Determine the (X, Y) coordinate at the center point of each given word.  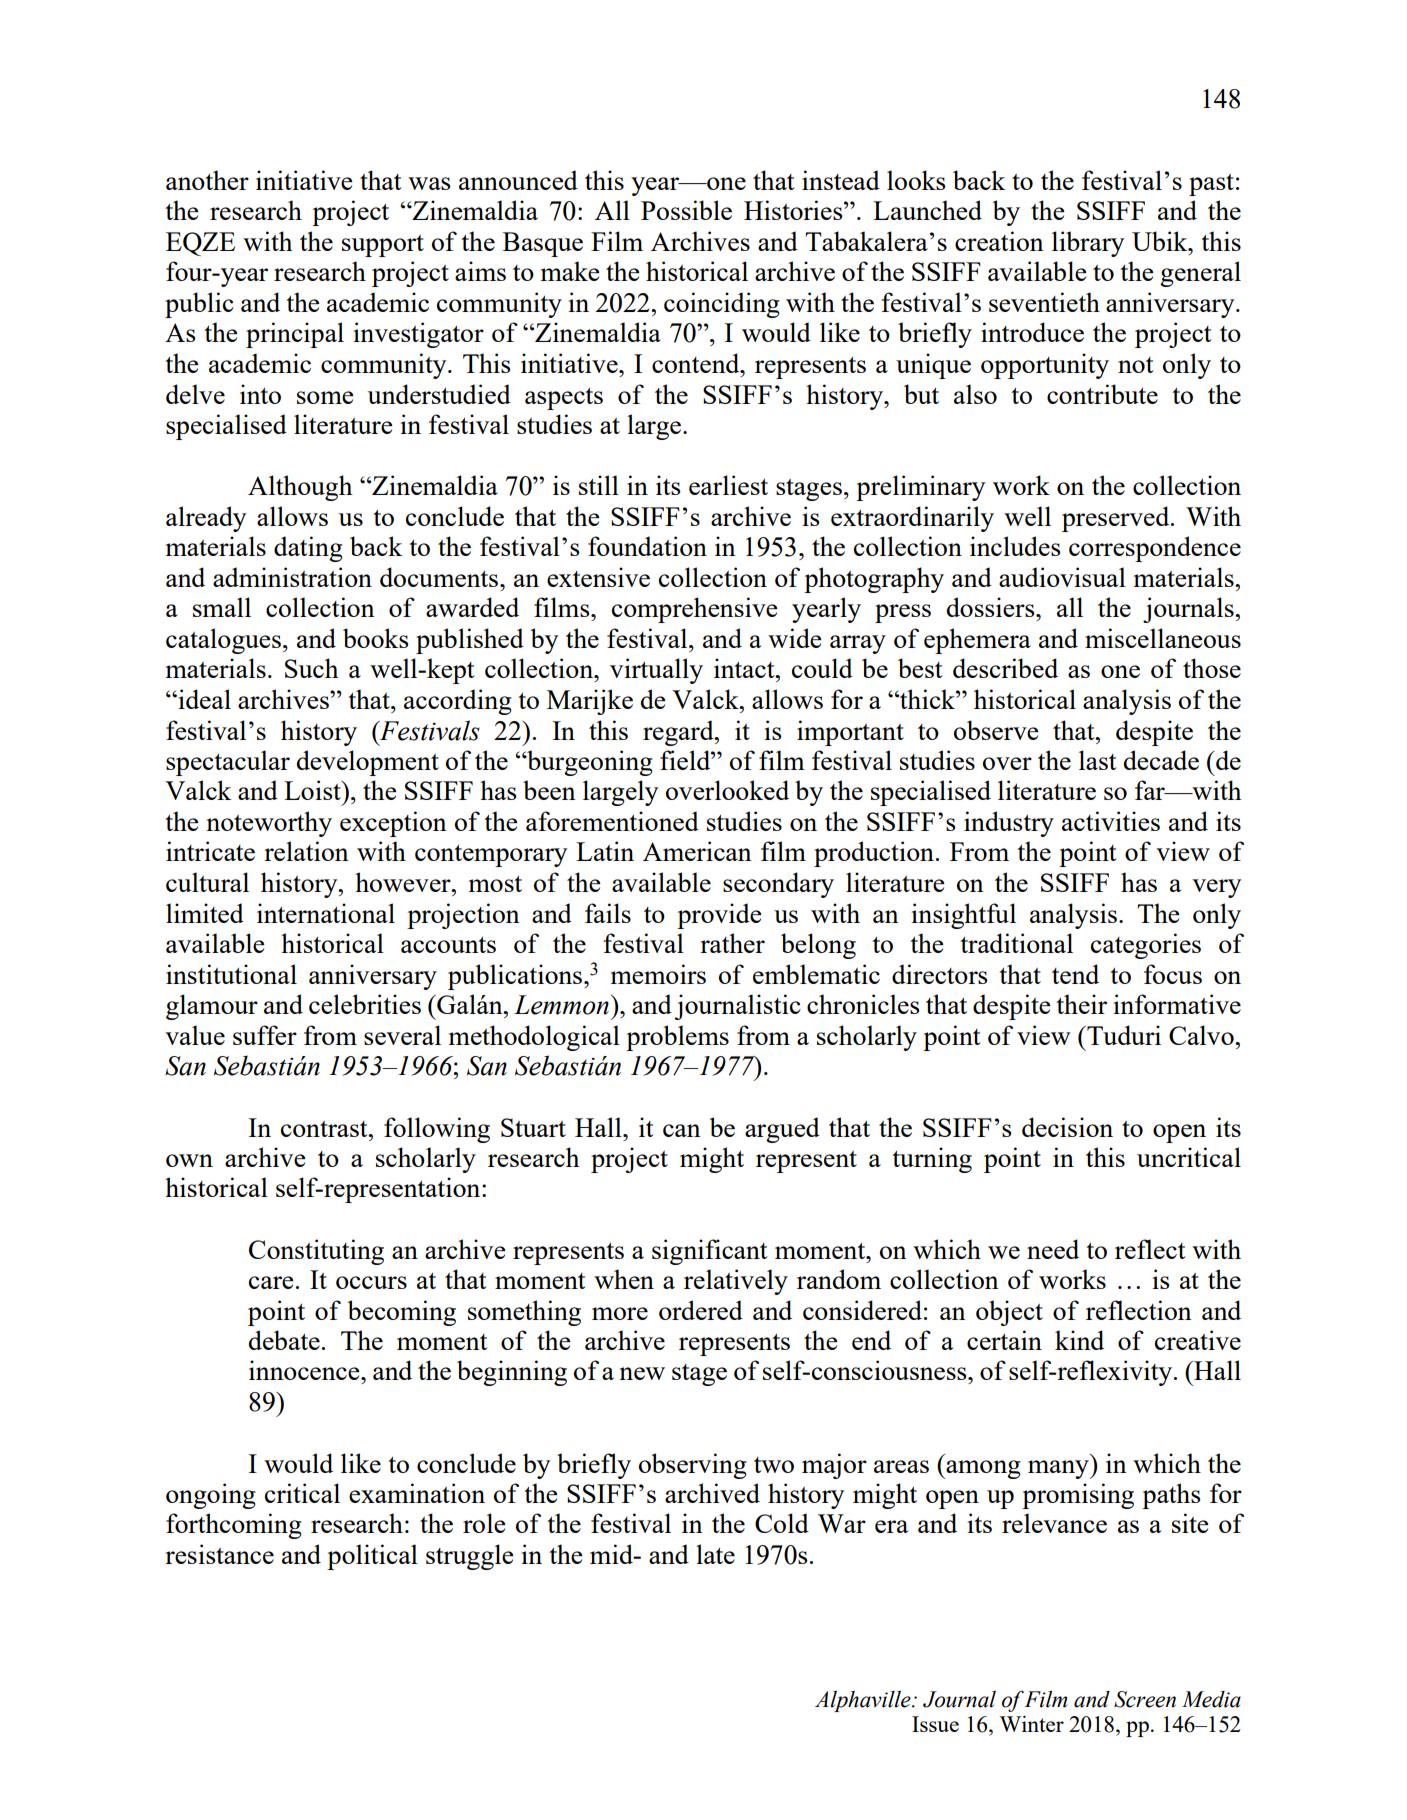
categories (1146, 946)
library (1088, 244)
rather (732, 943)
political (372, 1557)
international (326, 913)
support (383, 246)
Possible (686, 210)
